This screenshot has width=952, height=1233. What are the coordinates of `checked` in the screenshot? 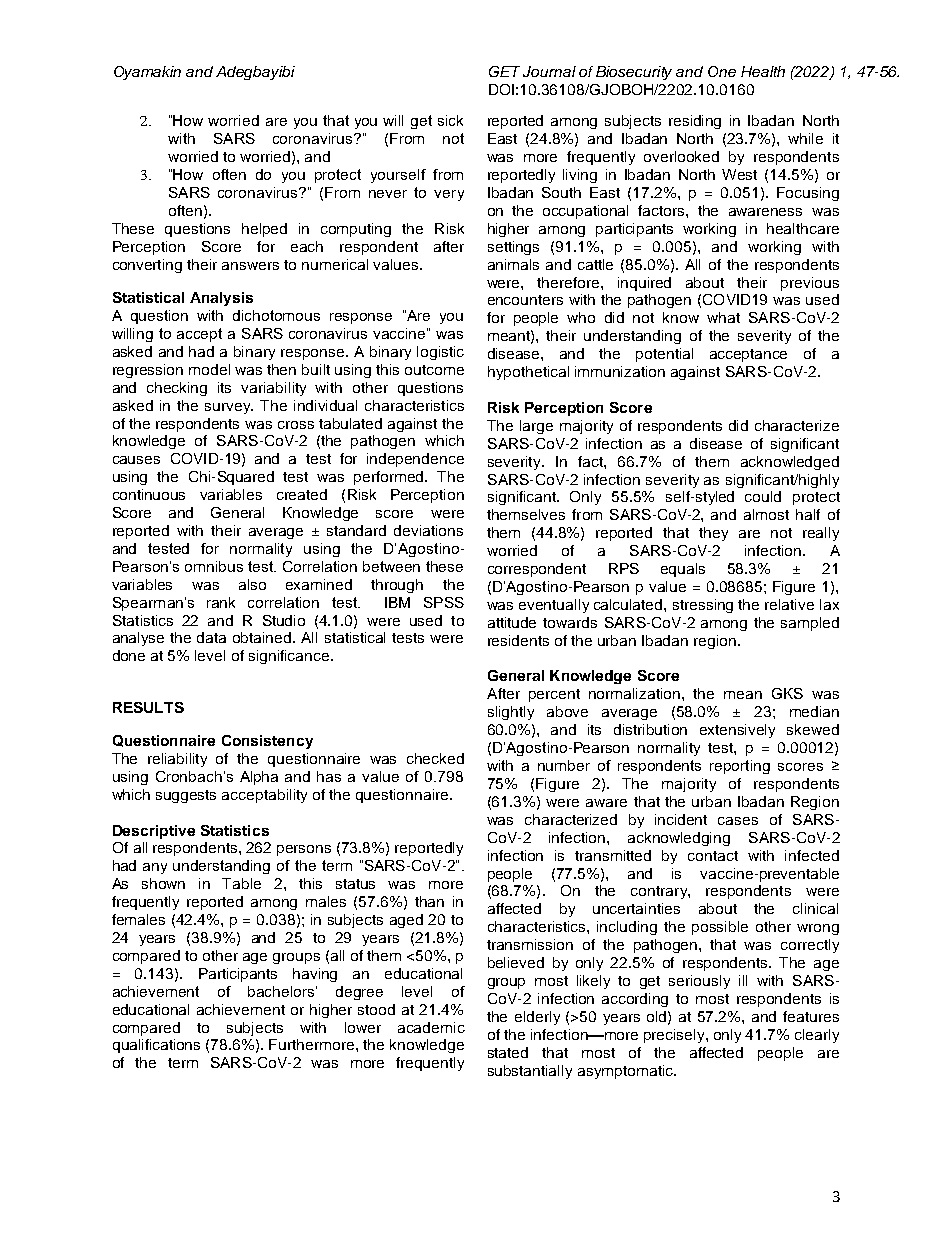 It's located at (435, 758).
